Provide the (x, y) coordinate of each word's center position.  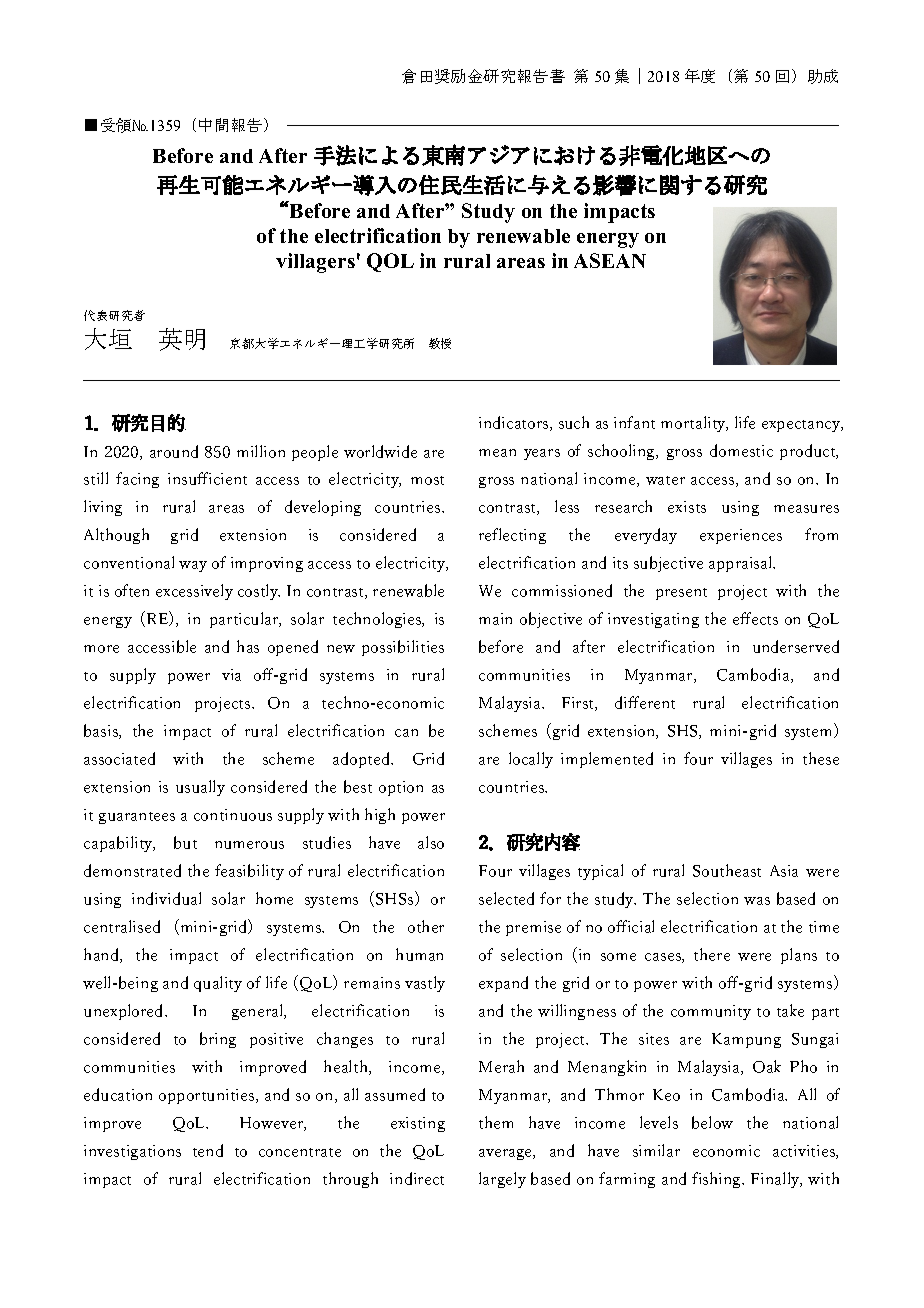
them (496, 1122)
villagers (315, 263)
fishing (717, 1180)
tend (208, 1150)
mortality (694, 424)
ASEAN (610, 260)
